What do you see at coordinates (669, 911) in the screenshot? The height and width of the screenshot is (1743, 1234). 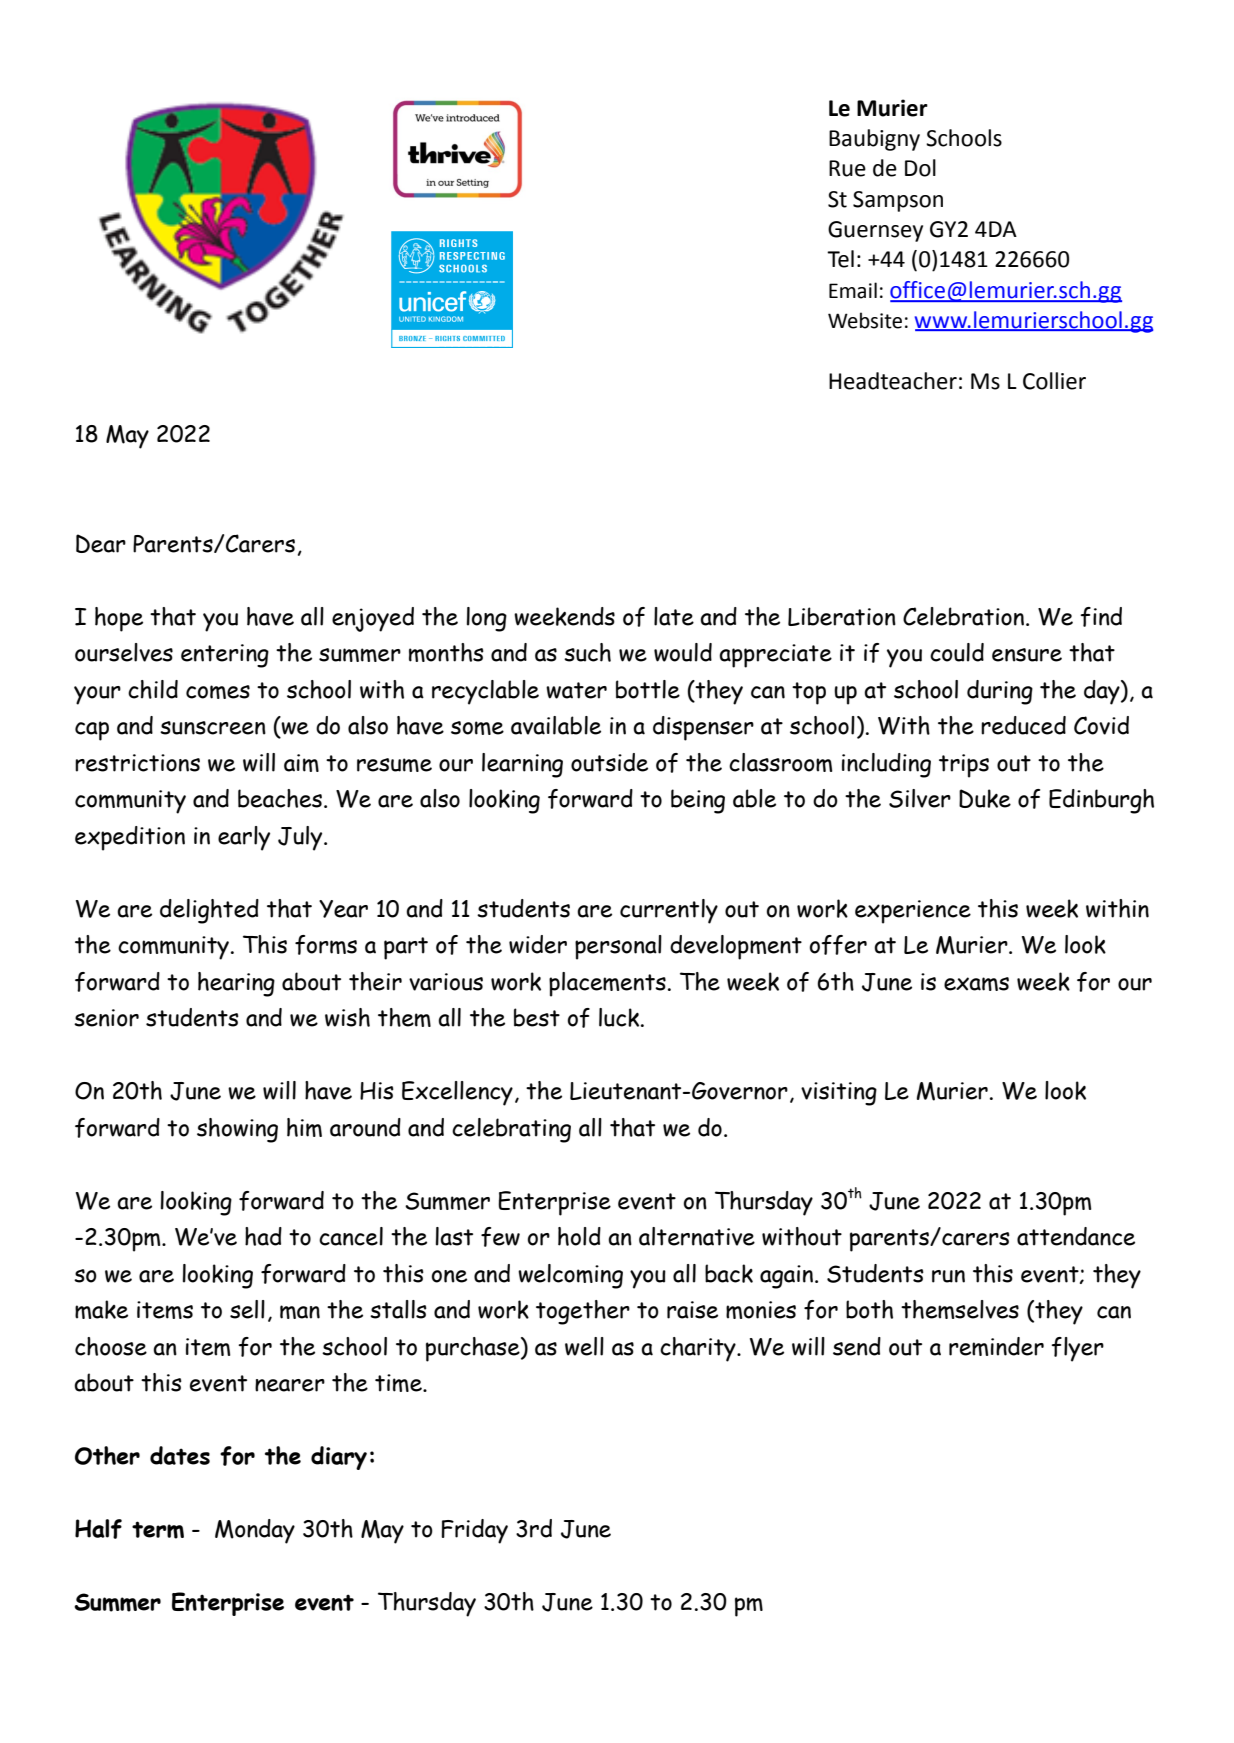 I see `currently` at bounding box center [669, 911].
